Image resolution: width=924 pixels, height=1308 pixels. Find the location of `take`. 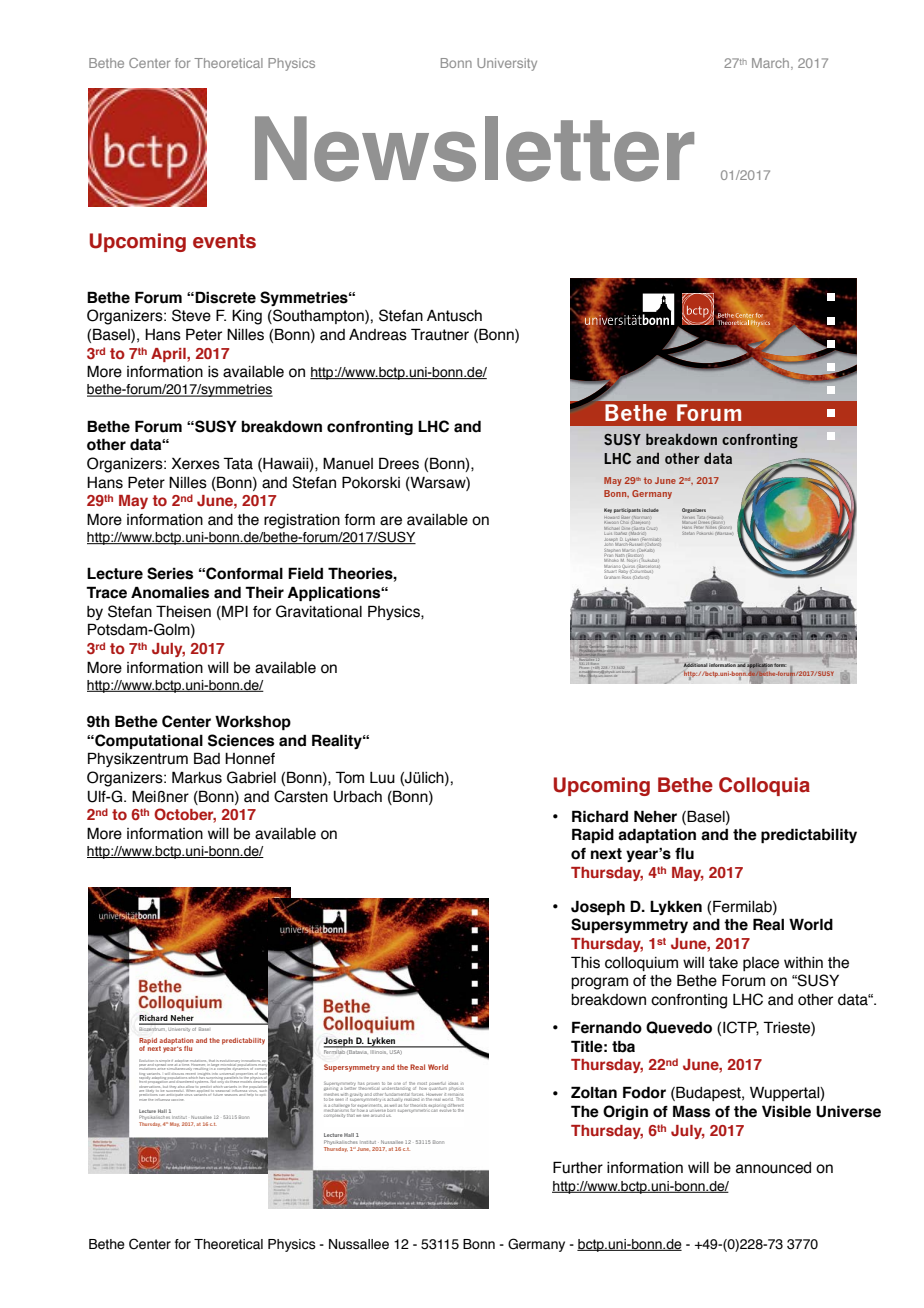

take is located at coordinates (723, 963).
